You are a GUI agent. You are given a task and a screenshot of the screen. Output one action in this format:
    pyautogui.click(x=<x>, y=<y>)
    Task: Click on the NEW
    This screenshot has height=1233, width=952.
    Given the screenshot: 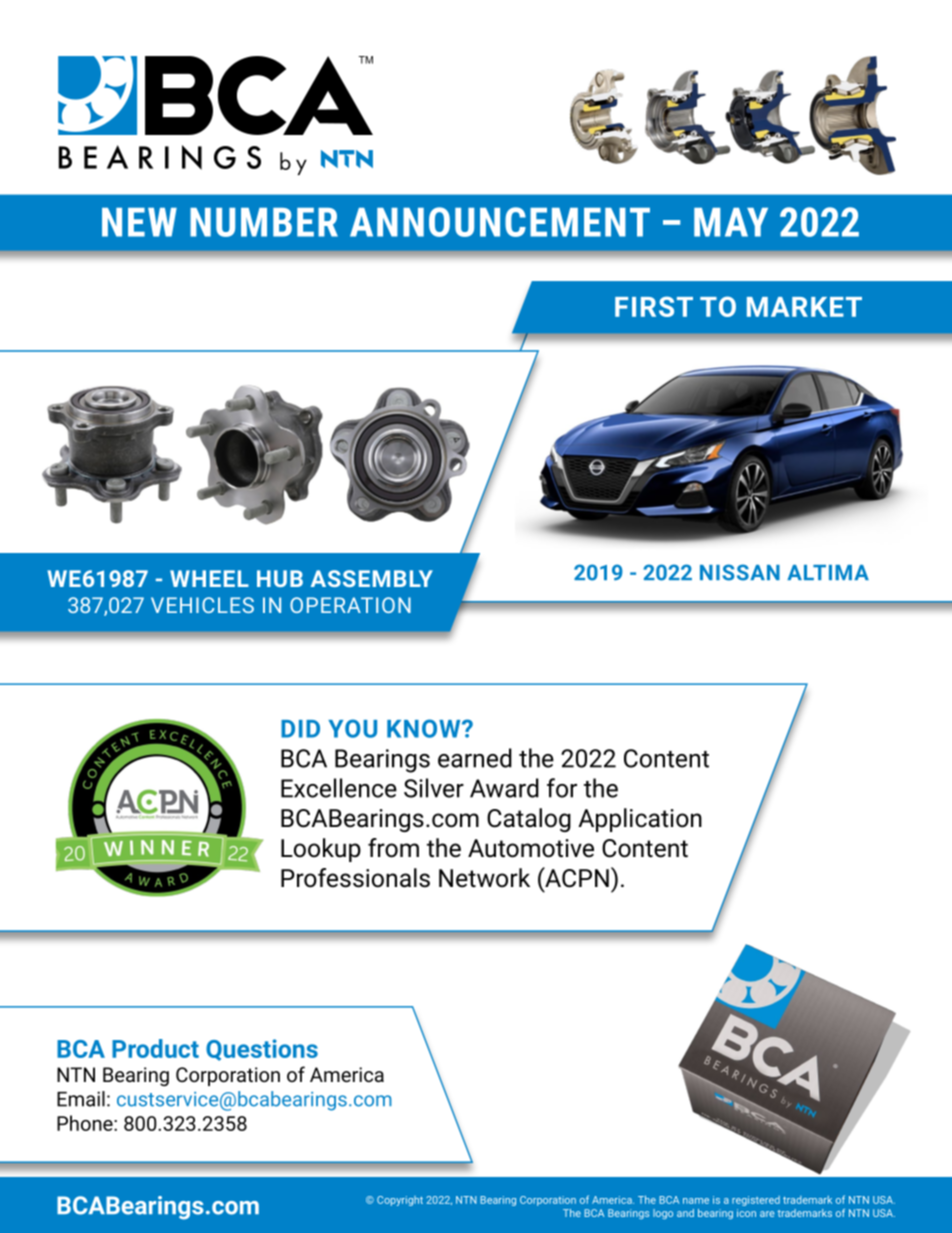 What is the action you would take?
    pyautogui.click(x=139, y=222)
